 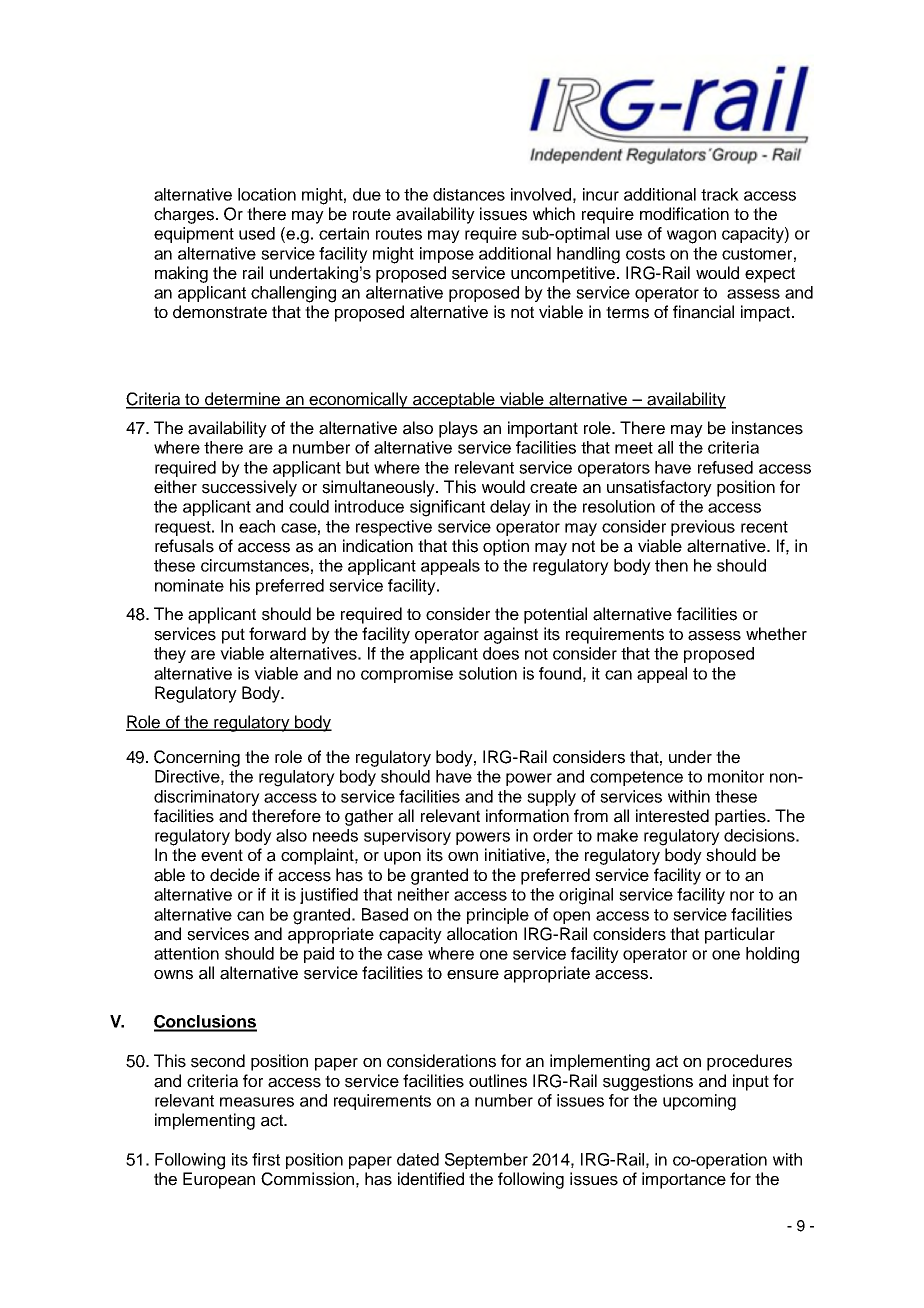 I want to click on decide, so click(x=235, y=875).
